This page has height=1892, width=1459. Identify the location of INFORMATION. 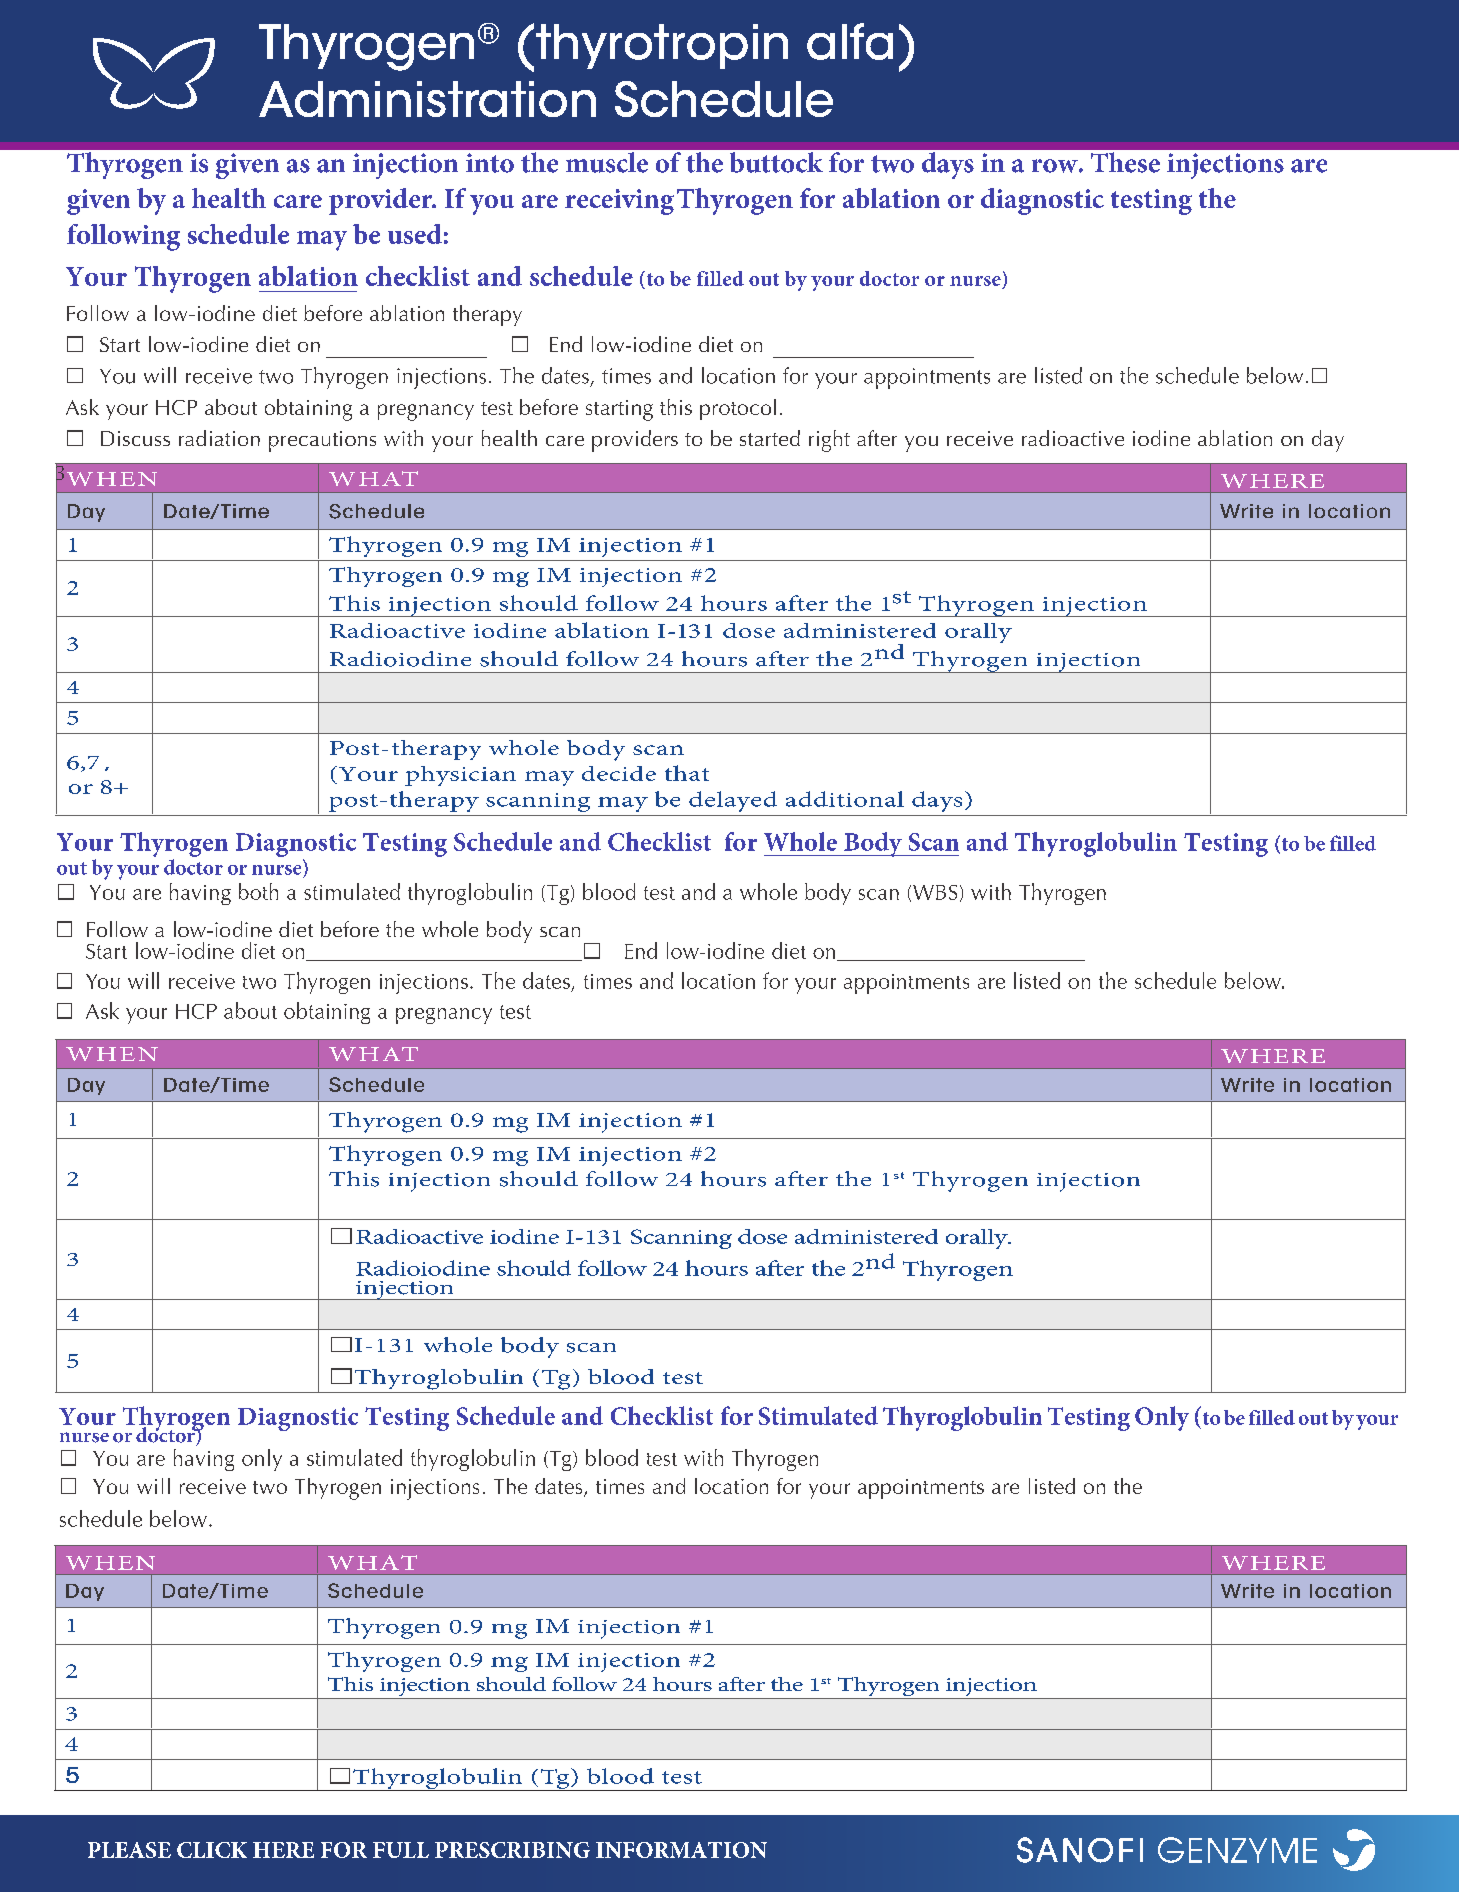
(681, 1850).
